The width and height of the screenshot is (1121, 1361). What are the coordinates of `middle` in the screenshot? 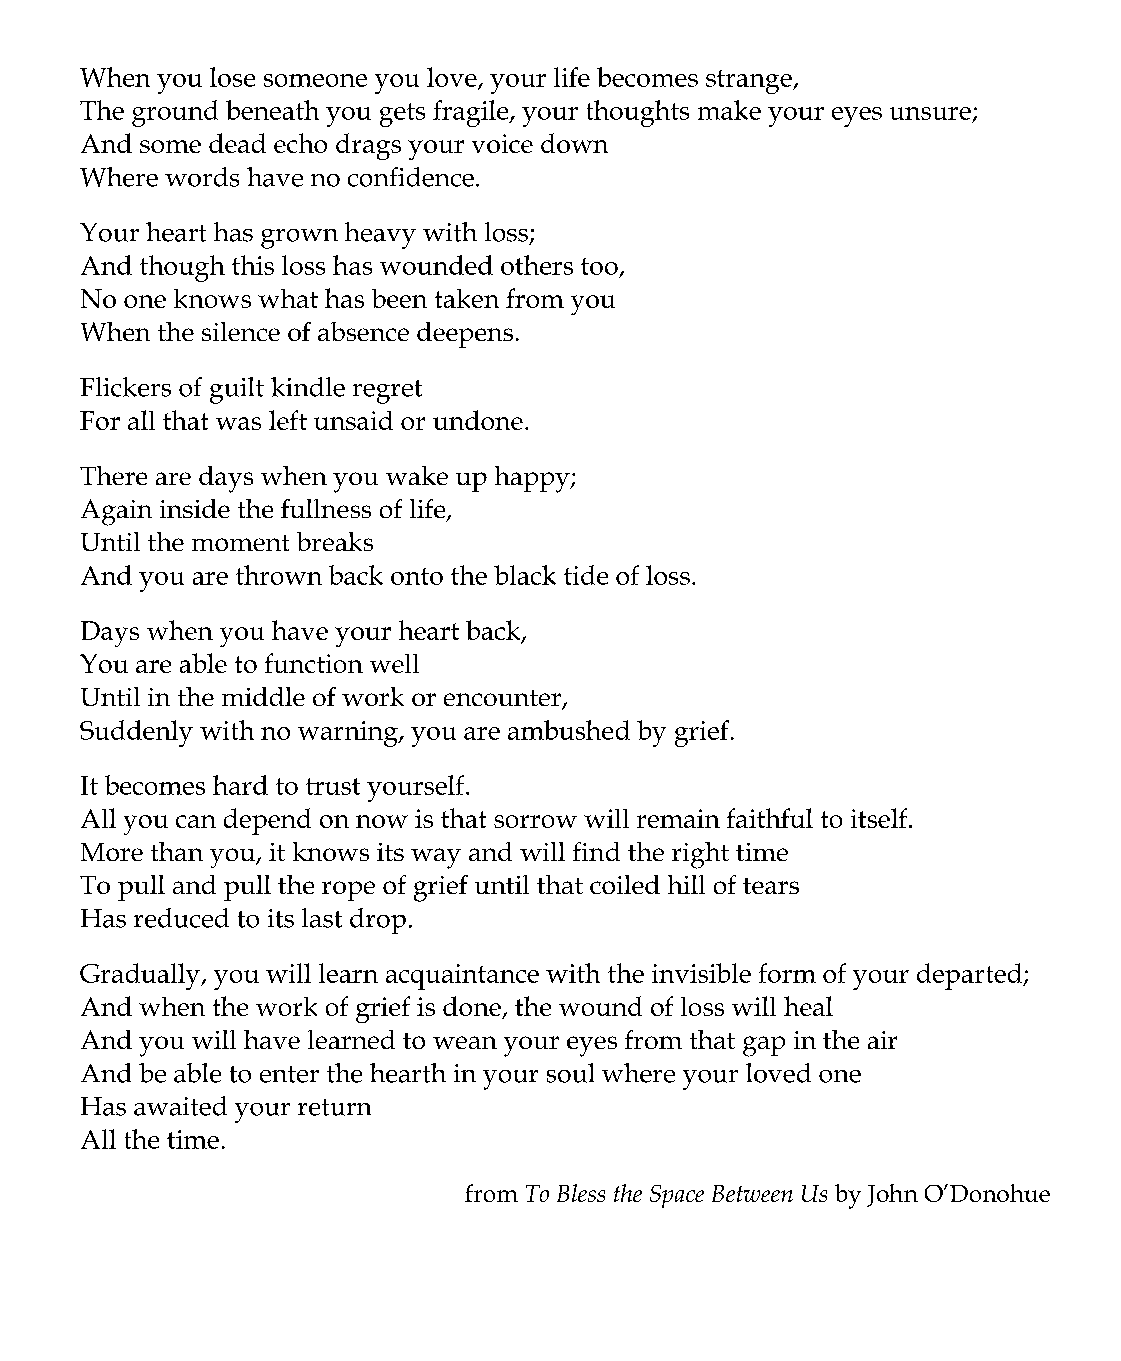 It's located at (263, 696).
